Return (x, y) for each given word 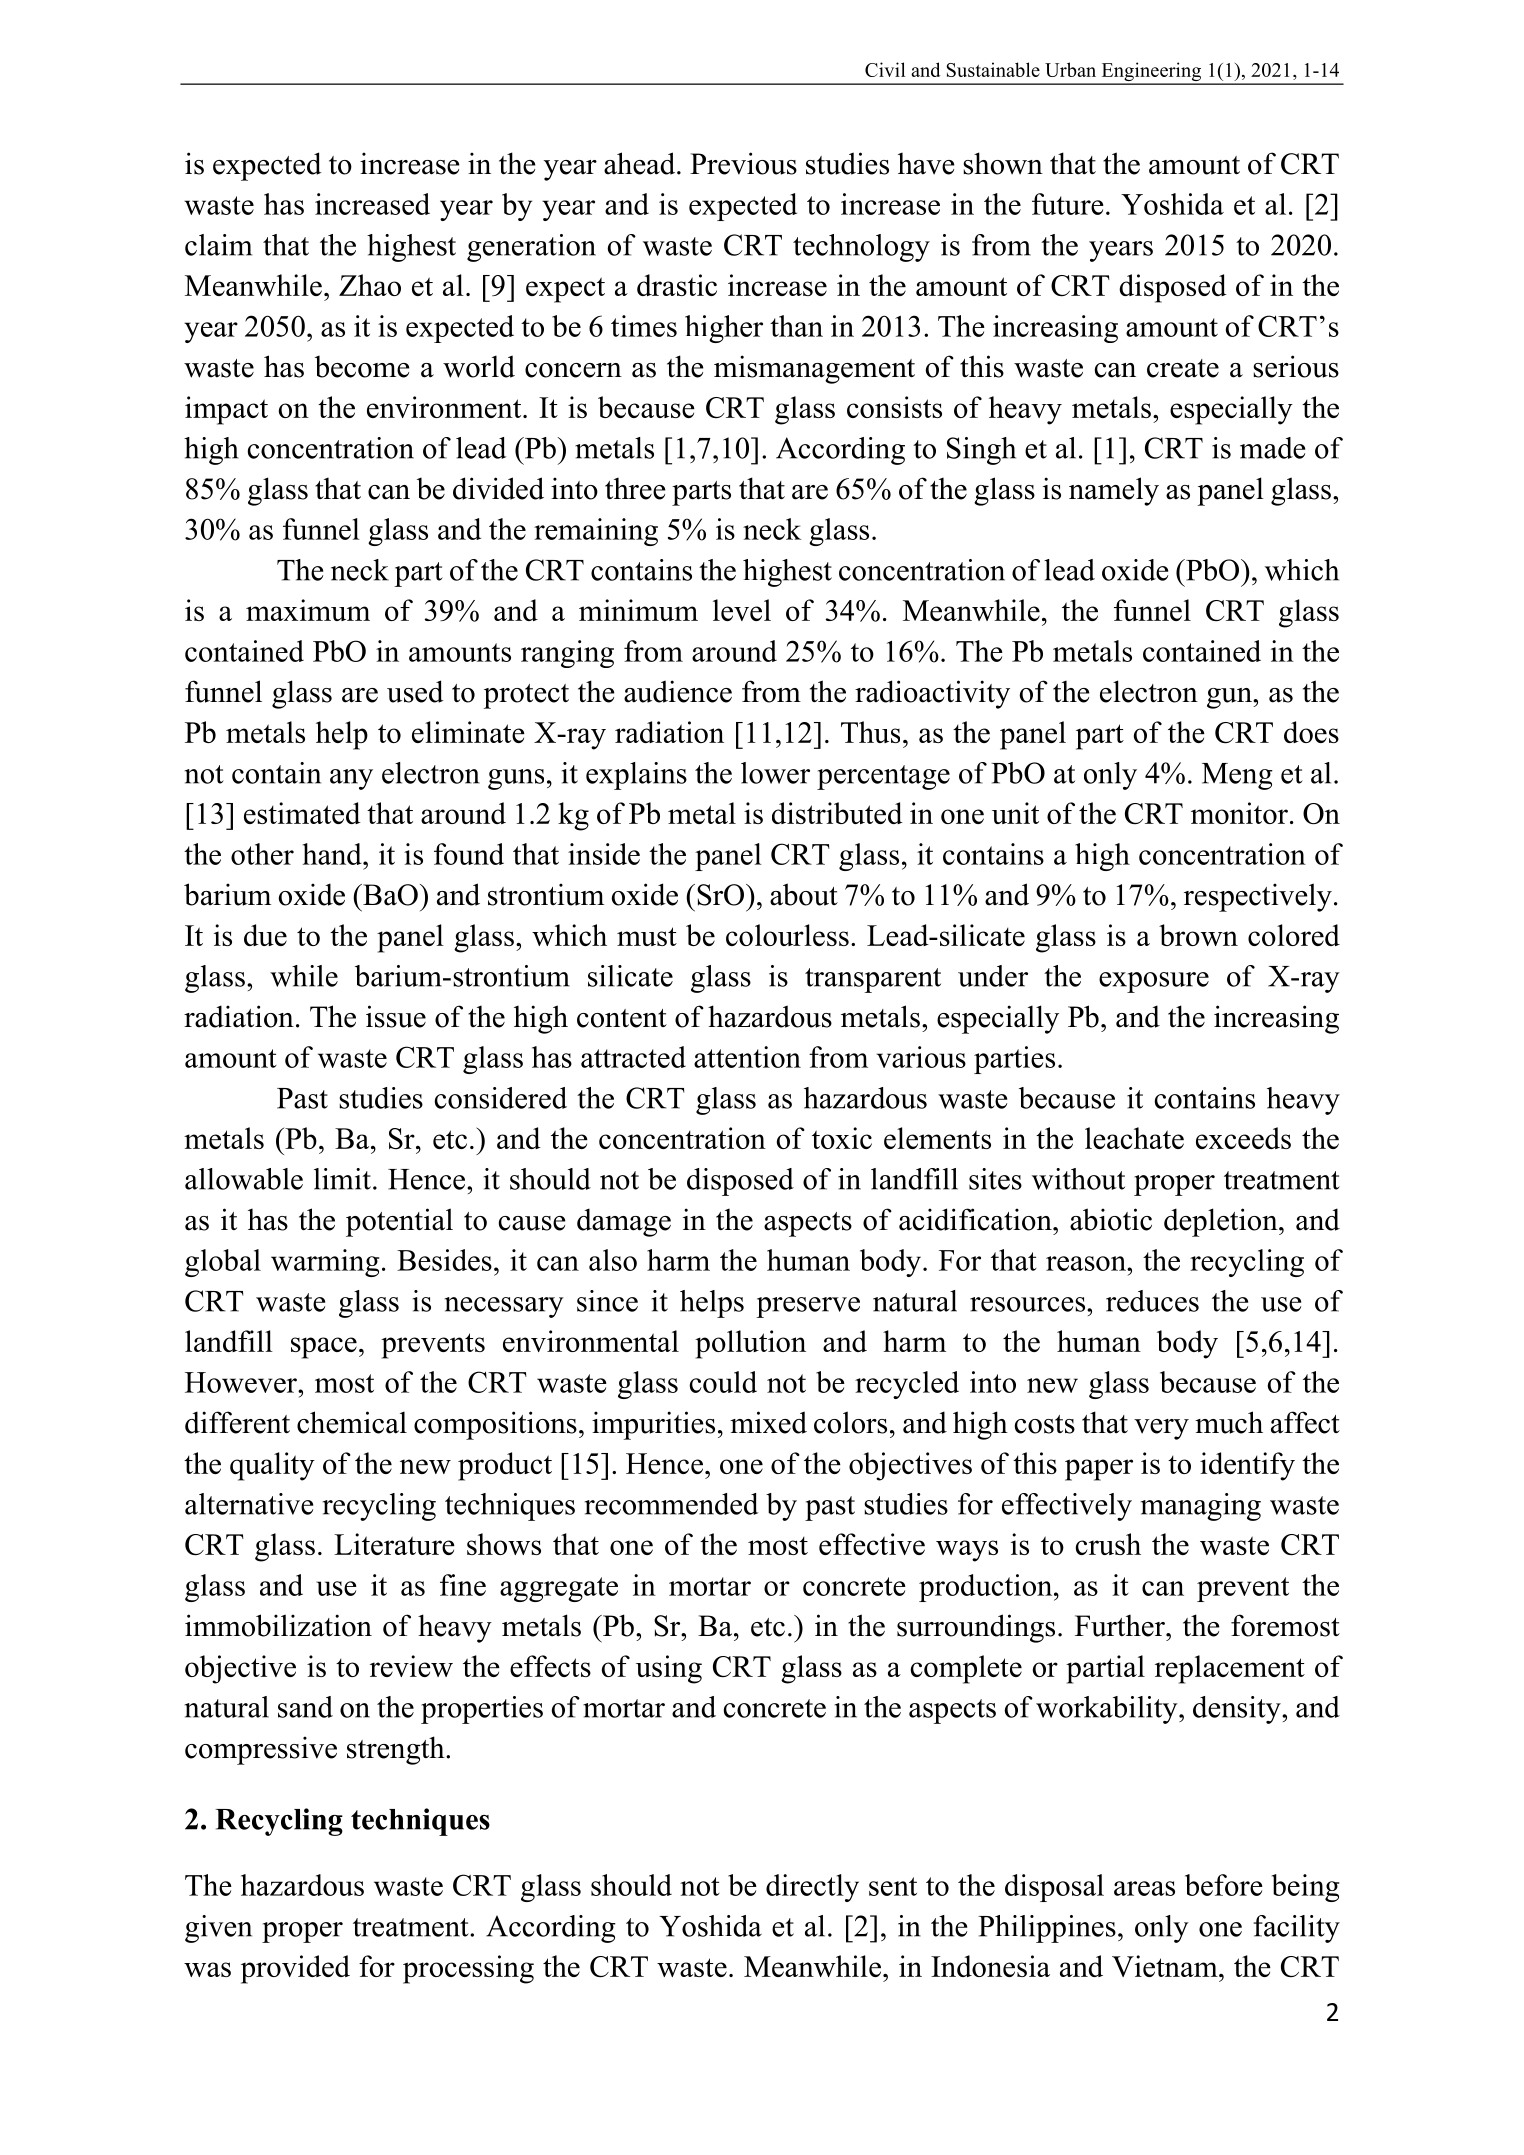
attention (747, 1057)
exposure (1154, 982)
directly (812, 1888)
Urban (1070, 69)
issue (396, 1016)
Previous (743, 163)
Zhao (370, 285)
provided (295, 1969)
